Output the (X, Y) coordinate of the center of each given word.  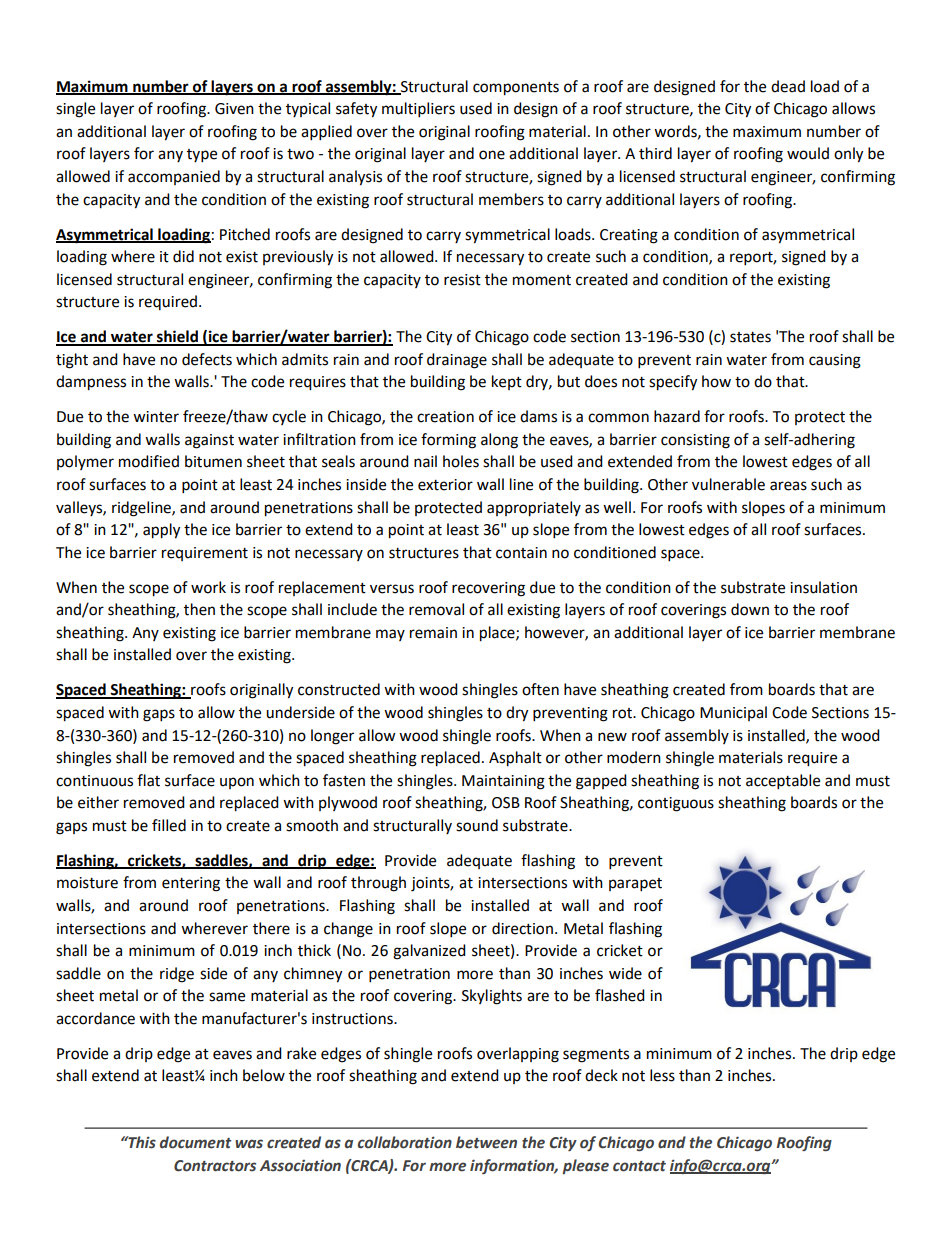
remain (433, 633)
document (196, 1142)
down (750, 609)
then (199, 609)
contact (639, 1166)
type (202, 156)
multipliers (418, 110)
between (486, 1142)
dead (788, 86)
